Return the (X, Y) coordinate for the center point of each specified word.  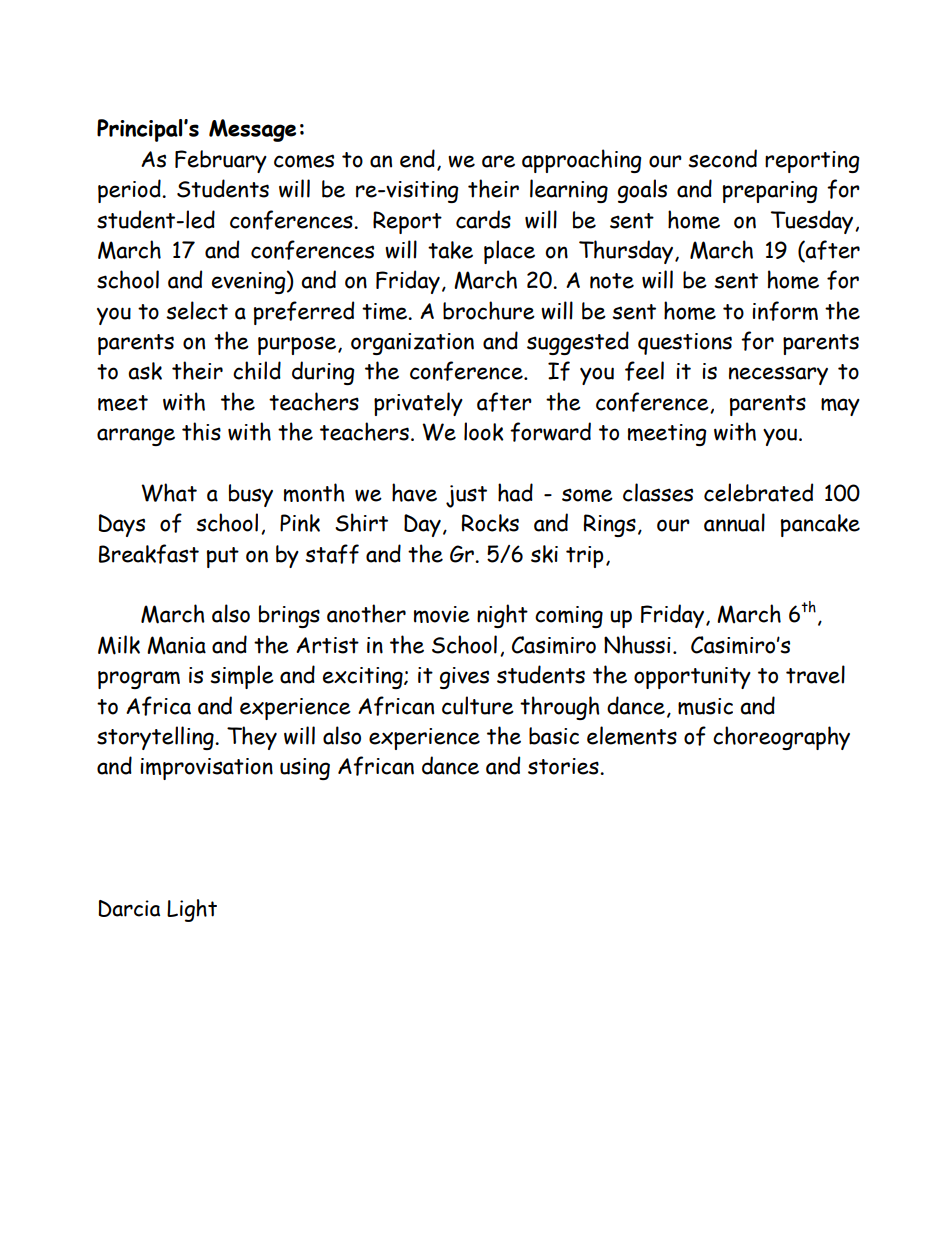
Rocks (490, 523)
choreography (781, 738)
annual (734, 522)
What (169, 492)
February (221, 161)
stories (564, 766)
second (722, 158)
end (417, 158)
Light (192, 910)
